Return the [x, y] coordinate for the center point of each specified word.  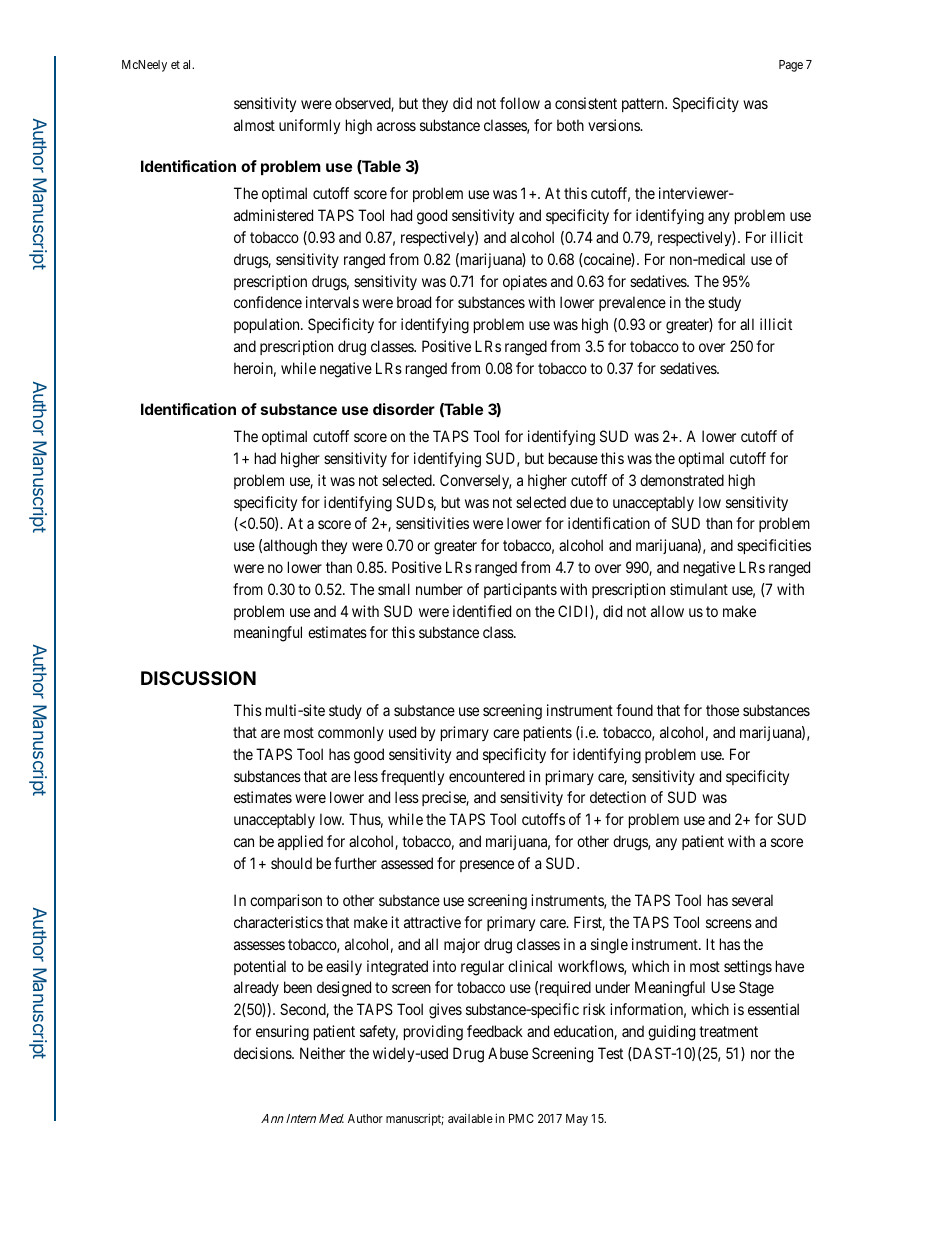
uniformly [309, 126]
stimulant [699, 589]
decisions [263, 1053]
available [470, 1118]
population [268, 325]
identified [482, 611]
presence [487, 866]
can [244, 842]
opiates [525, 282]
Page [791, 66]
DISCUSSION [198, 678]
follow [520, 103]
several [752, 900]
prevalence [632, 303]
